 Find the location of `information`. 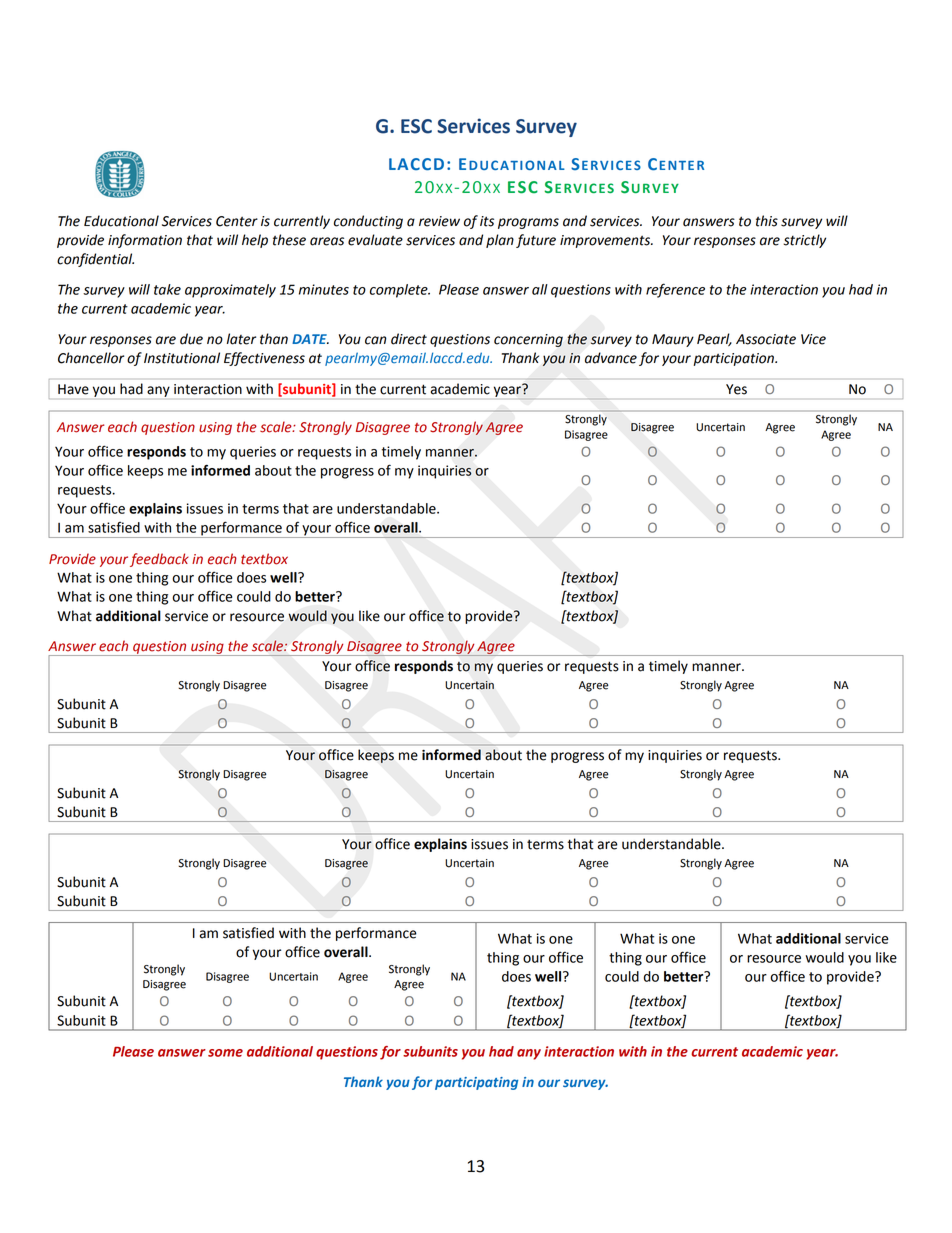

information is located at coordinates (145, 241).
